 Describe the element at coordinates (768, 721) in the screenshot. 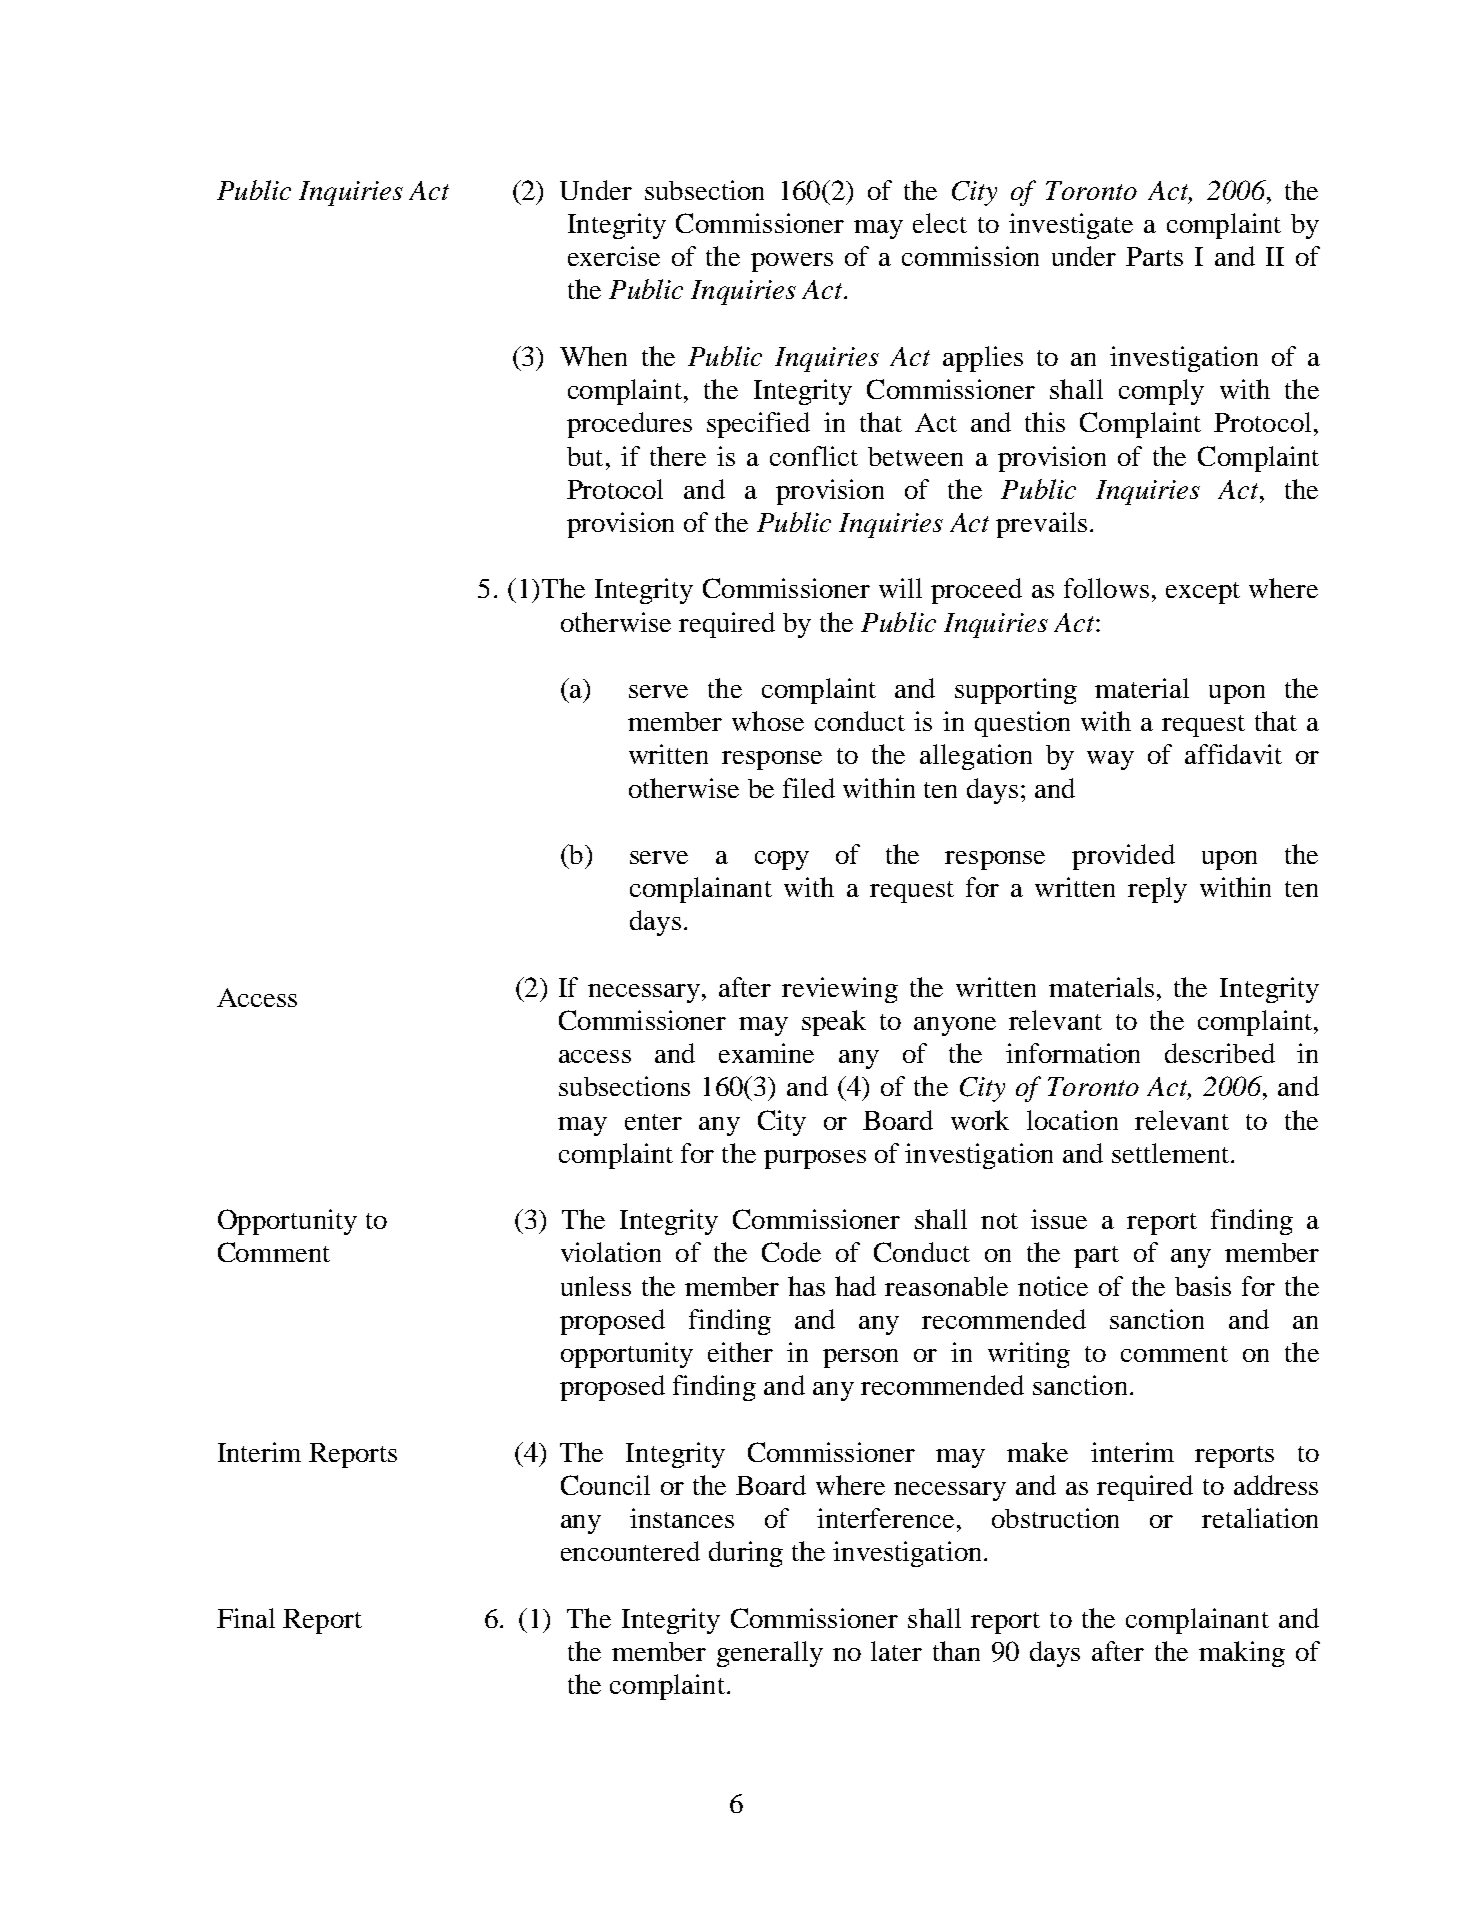

I see `whose` at that location.
